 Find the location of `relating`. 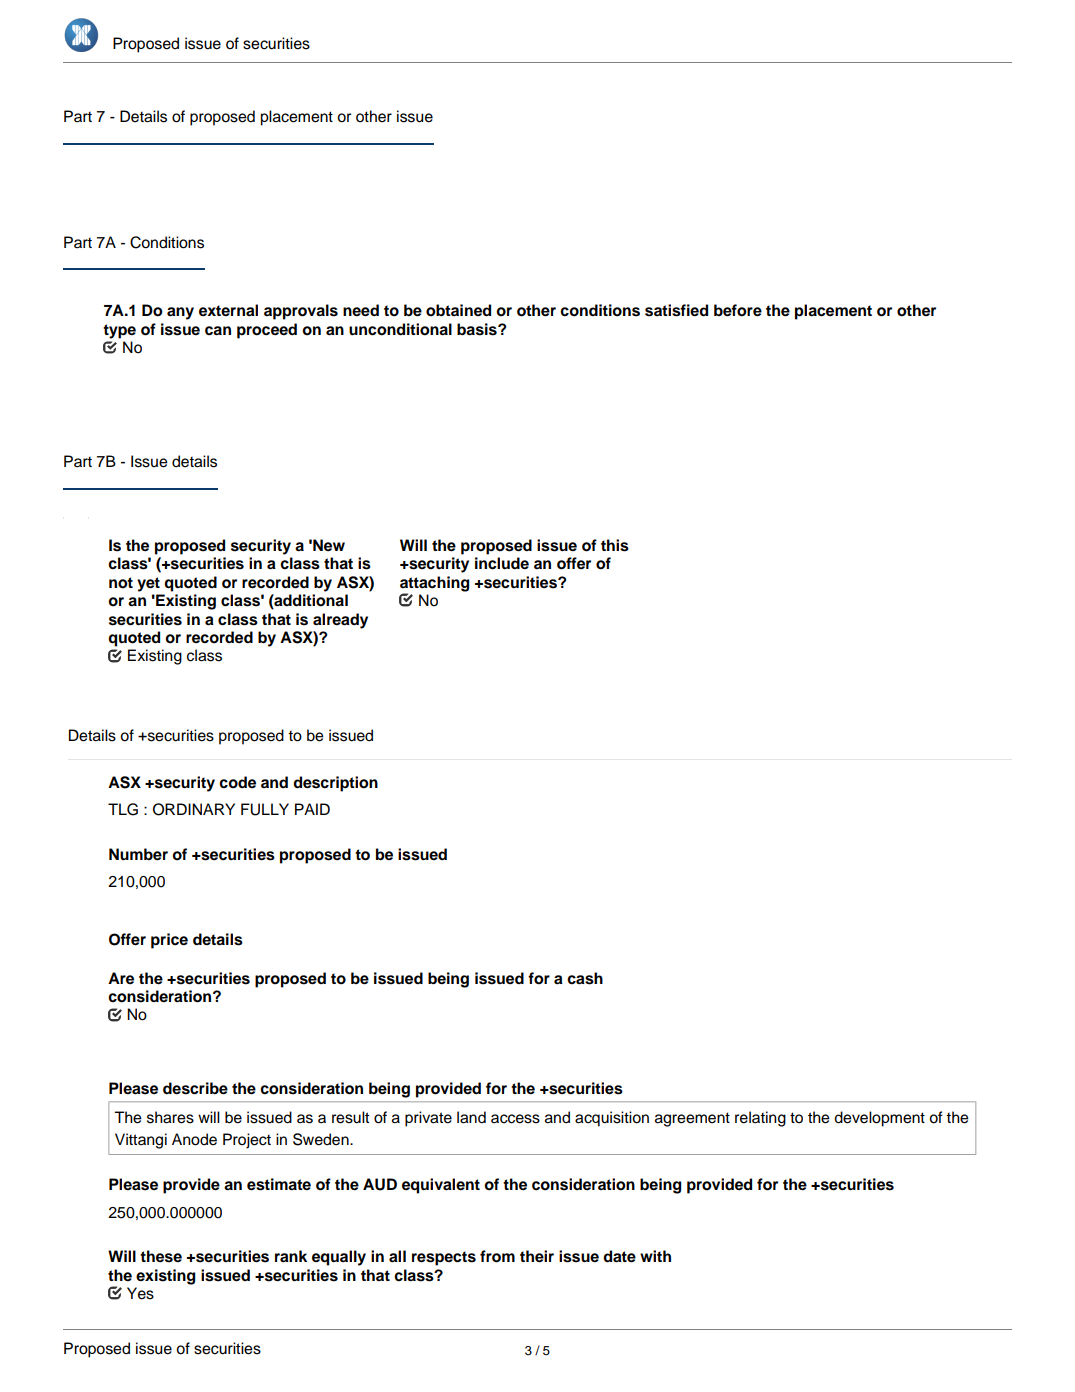

relating is located at coordinates (760, 1119).
